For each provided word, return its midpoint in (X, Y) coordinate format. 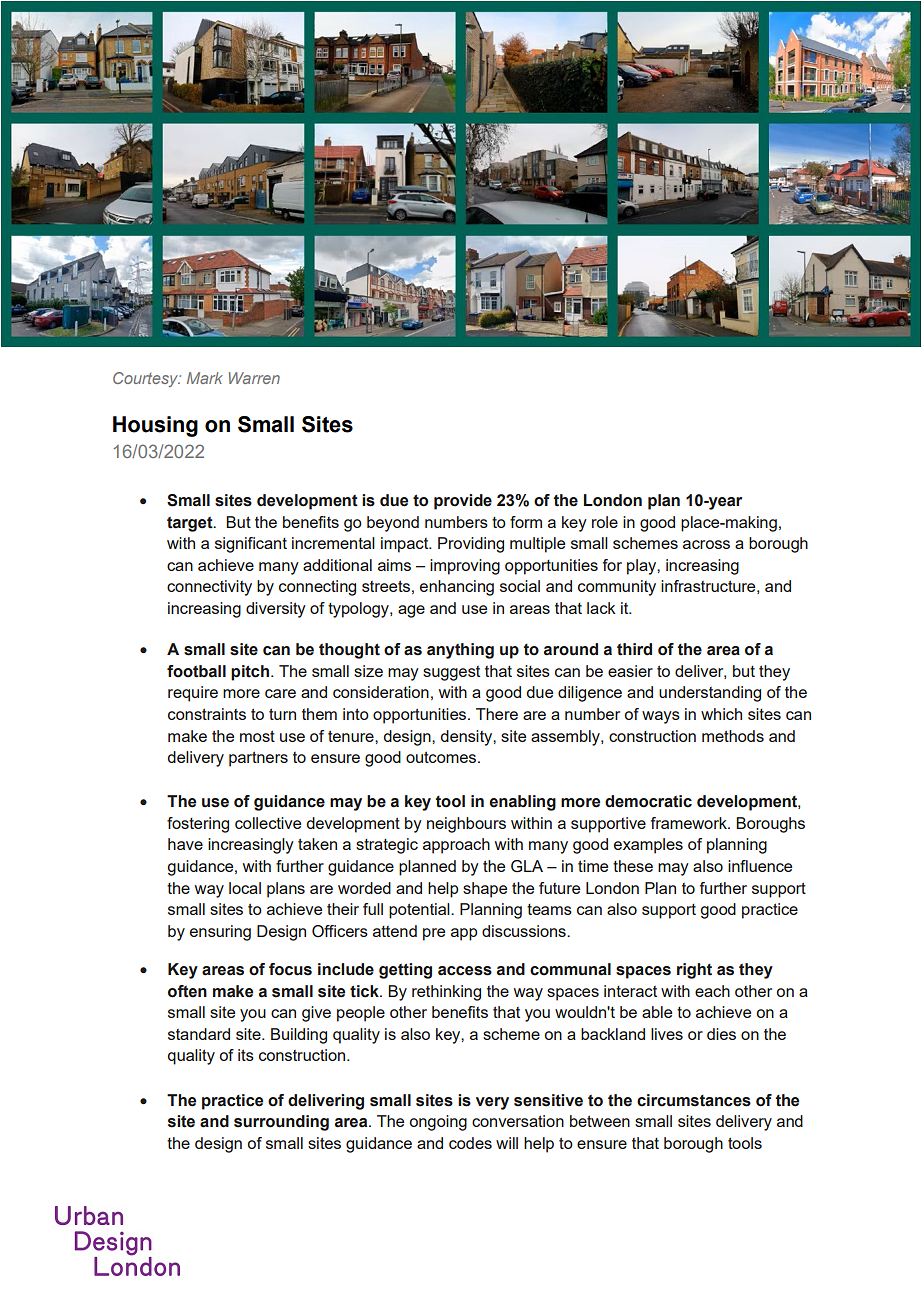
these (633, 866)
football (196, 671)
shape (485, 890)
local (245, 888)
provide (463, 502)
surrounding (281, 1123)
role (605, 522)
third (634, 649)
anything (460, 651)
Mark (205, 378)
